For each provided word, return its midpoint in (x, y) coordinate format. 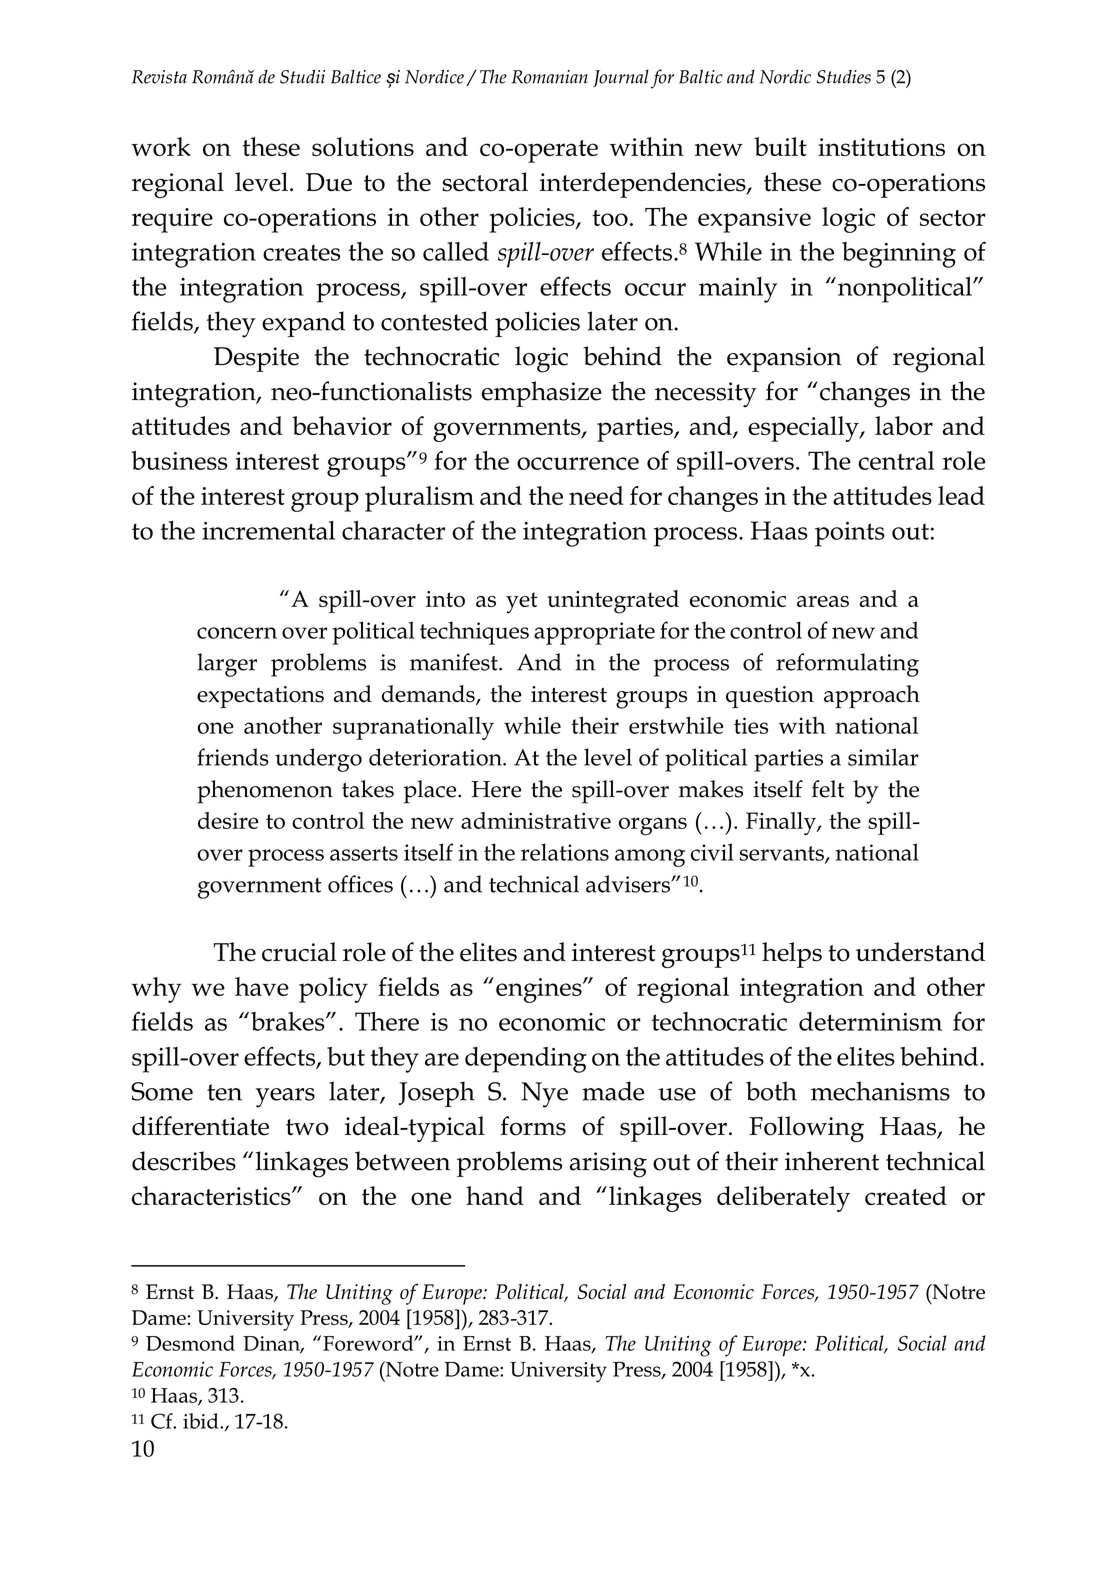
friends (233, 757)
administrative (536, 820)
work (161, 146)
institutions (881, 147)
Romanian (550, 77)
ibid (202, 1421)
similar (883, 757)
